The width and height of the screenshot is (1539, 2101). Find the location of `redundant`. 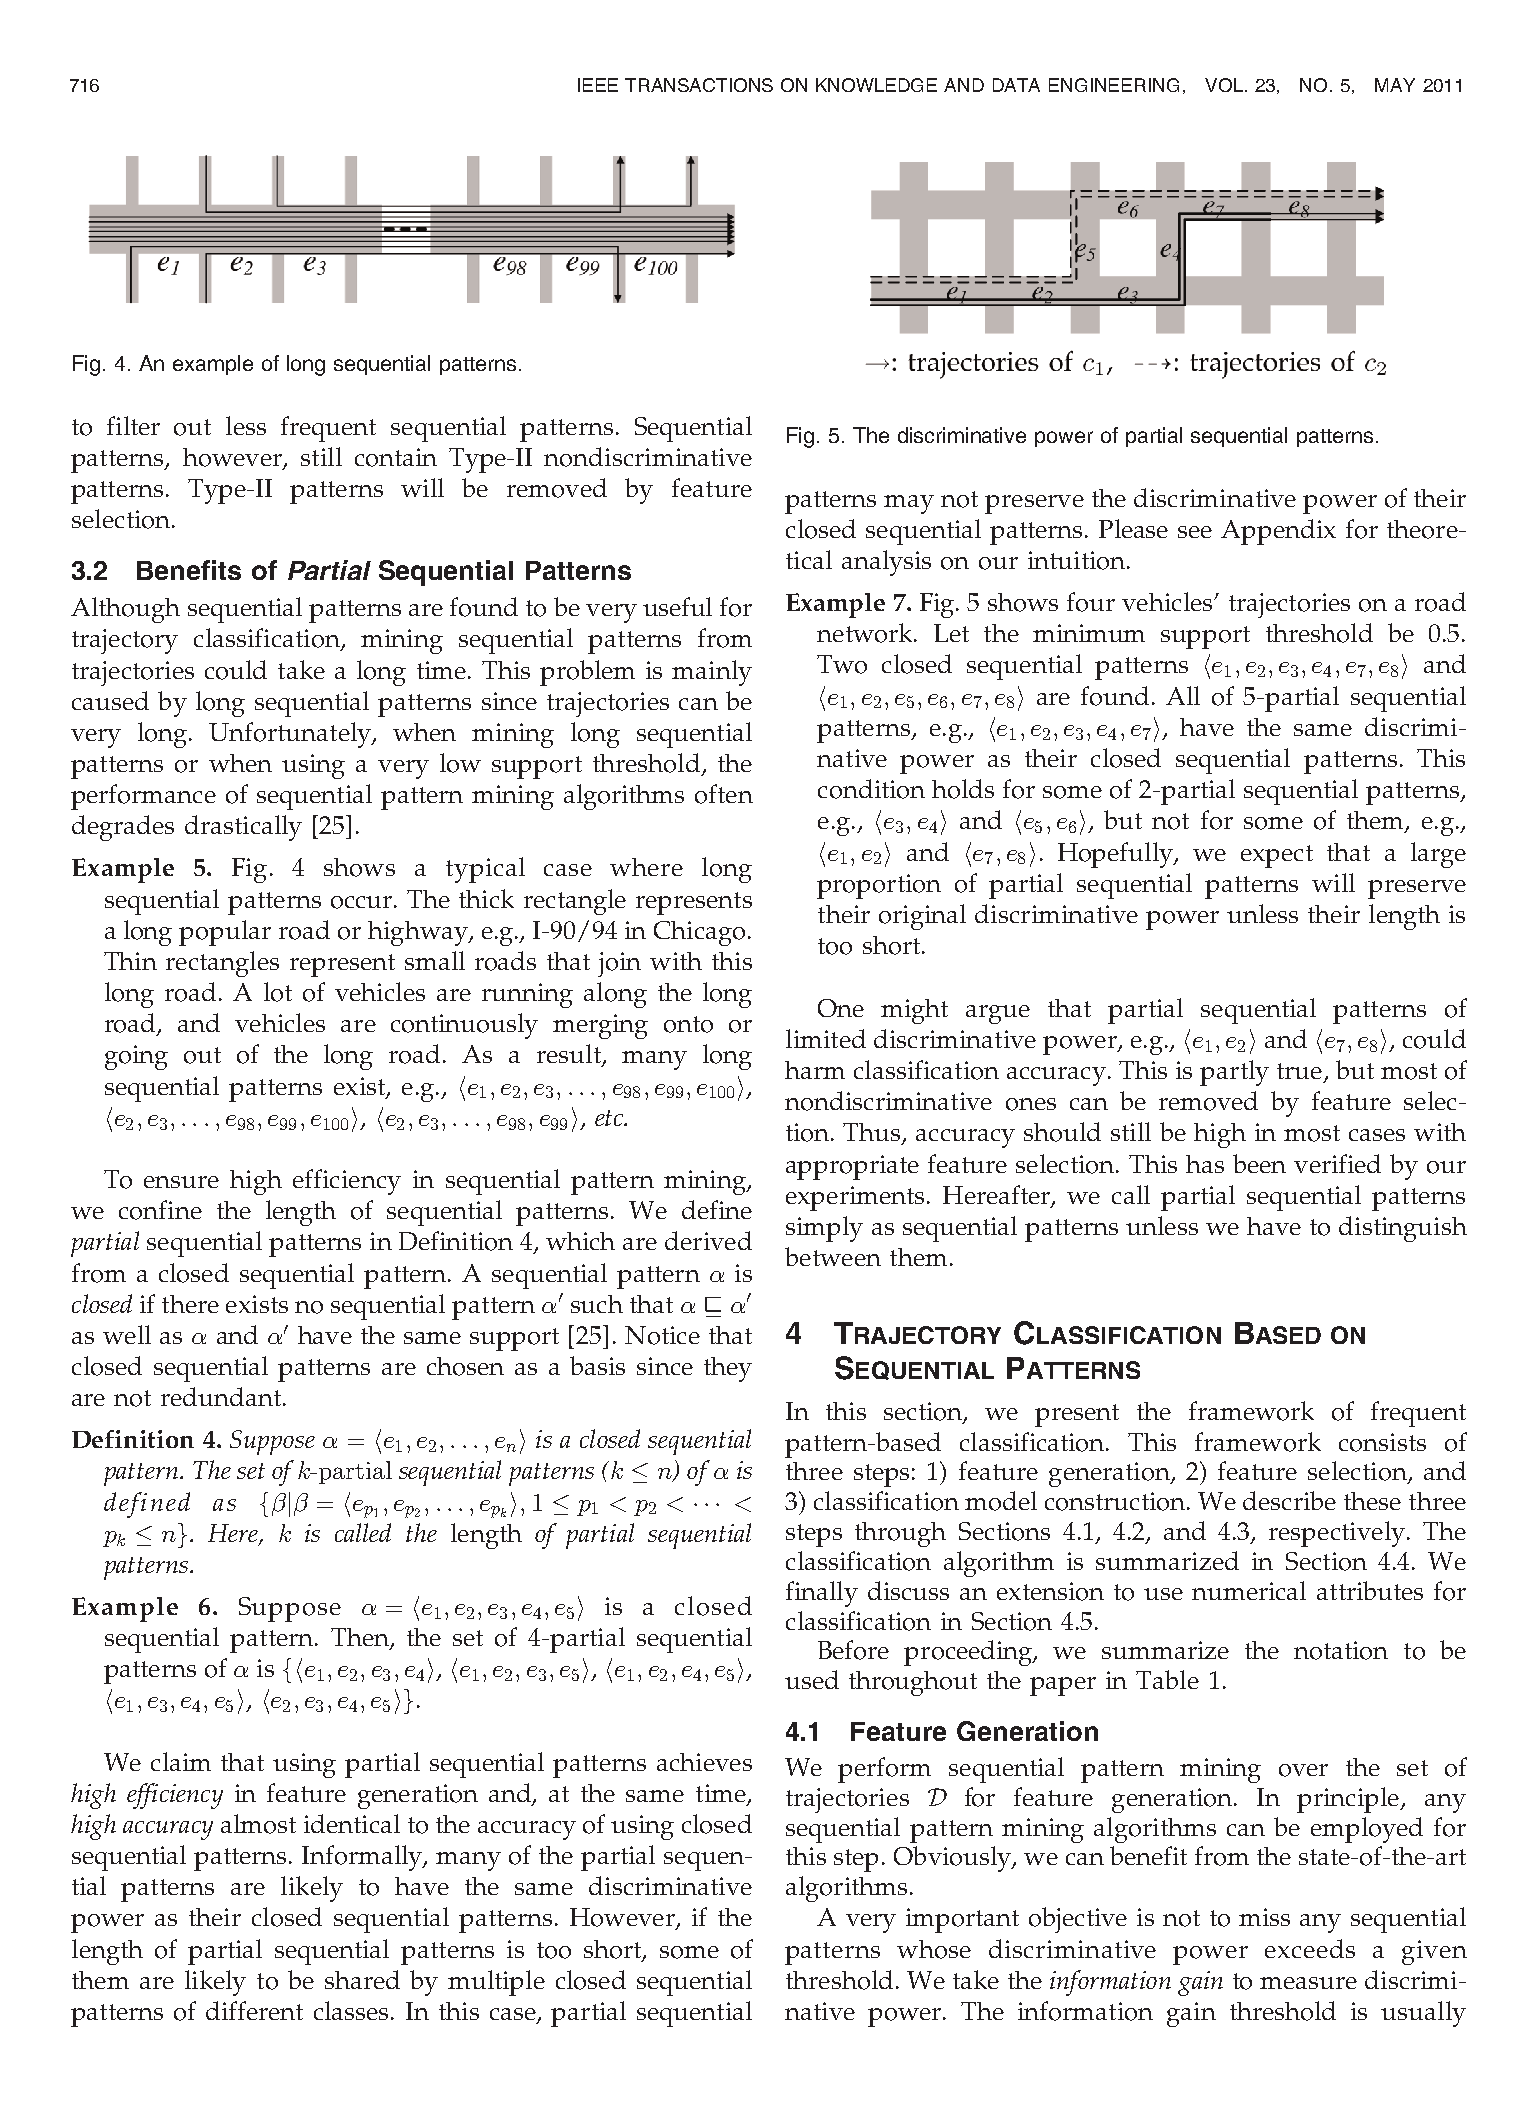

redundant is located at coordinates (222, 1396).
